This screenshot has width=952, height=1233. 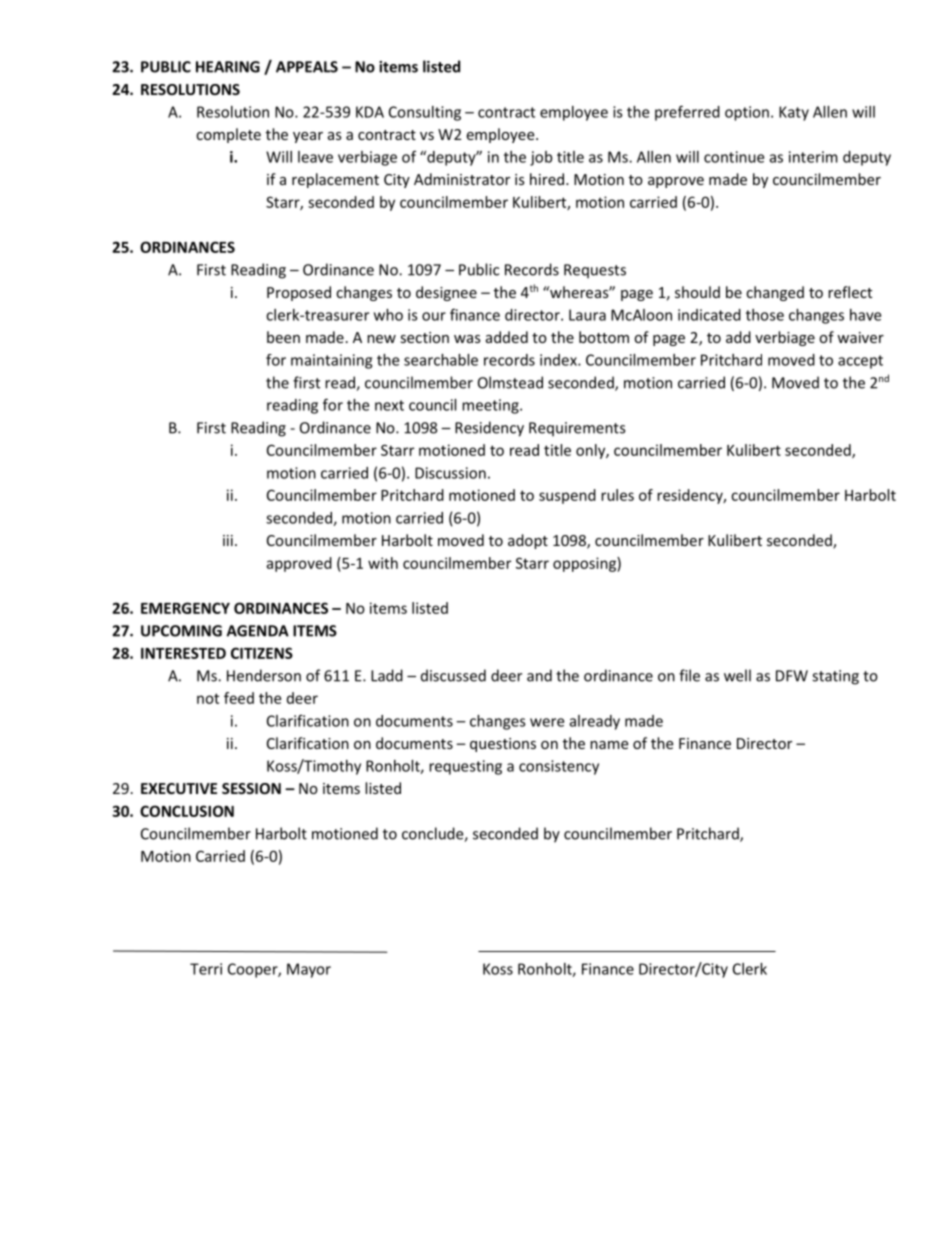 What do you see at coordinates (794, 113) in the screenshot?
I see `Katy` at bounding box center [794, 113].
